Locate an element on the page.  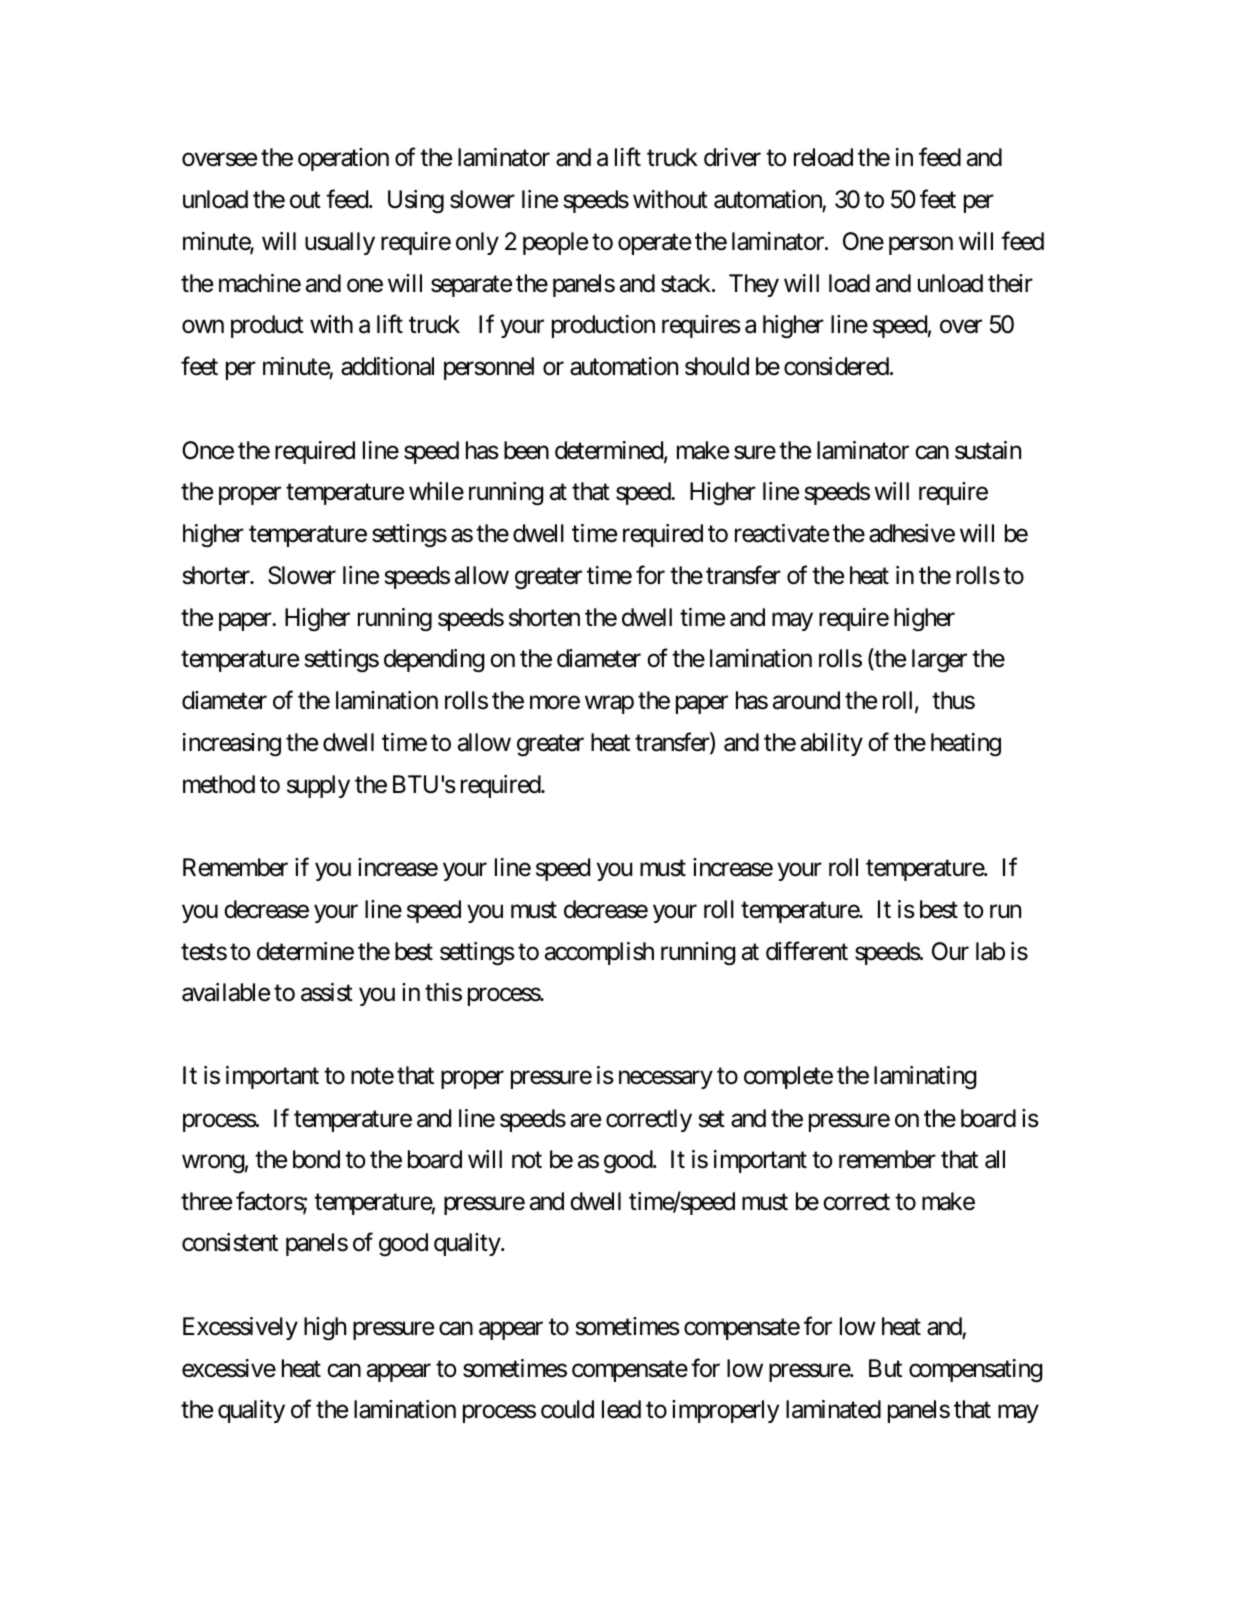
larger is located at coordinates (939, 660).
